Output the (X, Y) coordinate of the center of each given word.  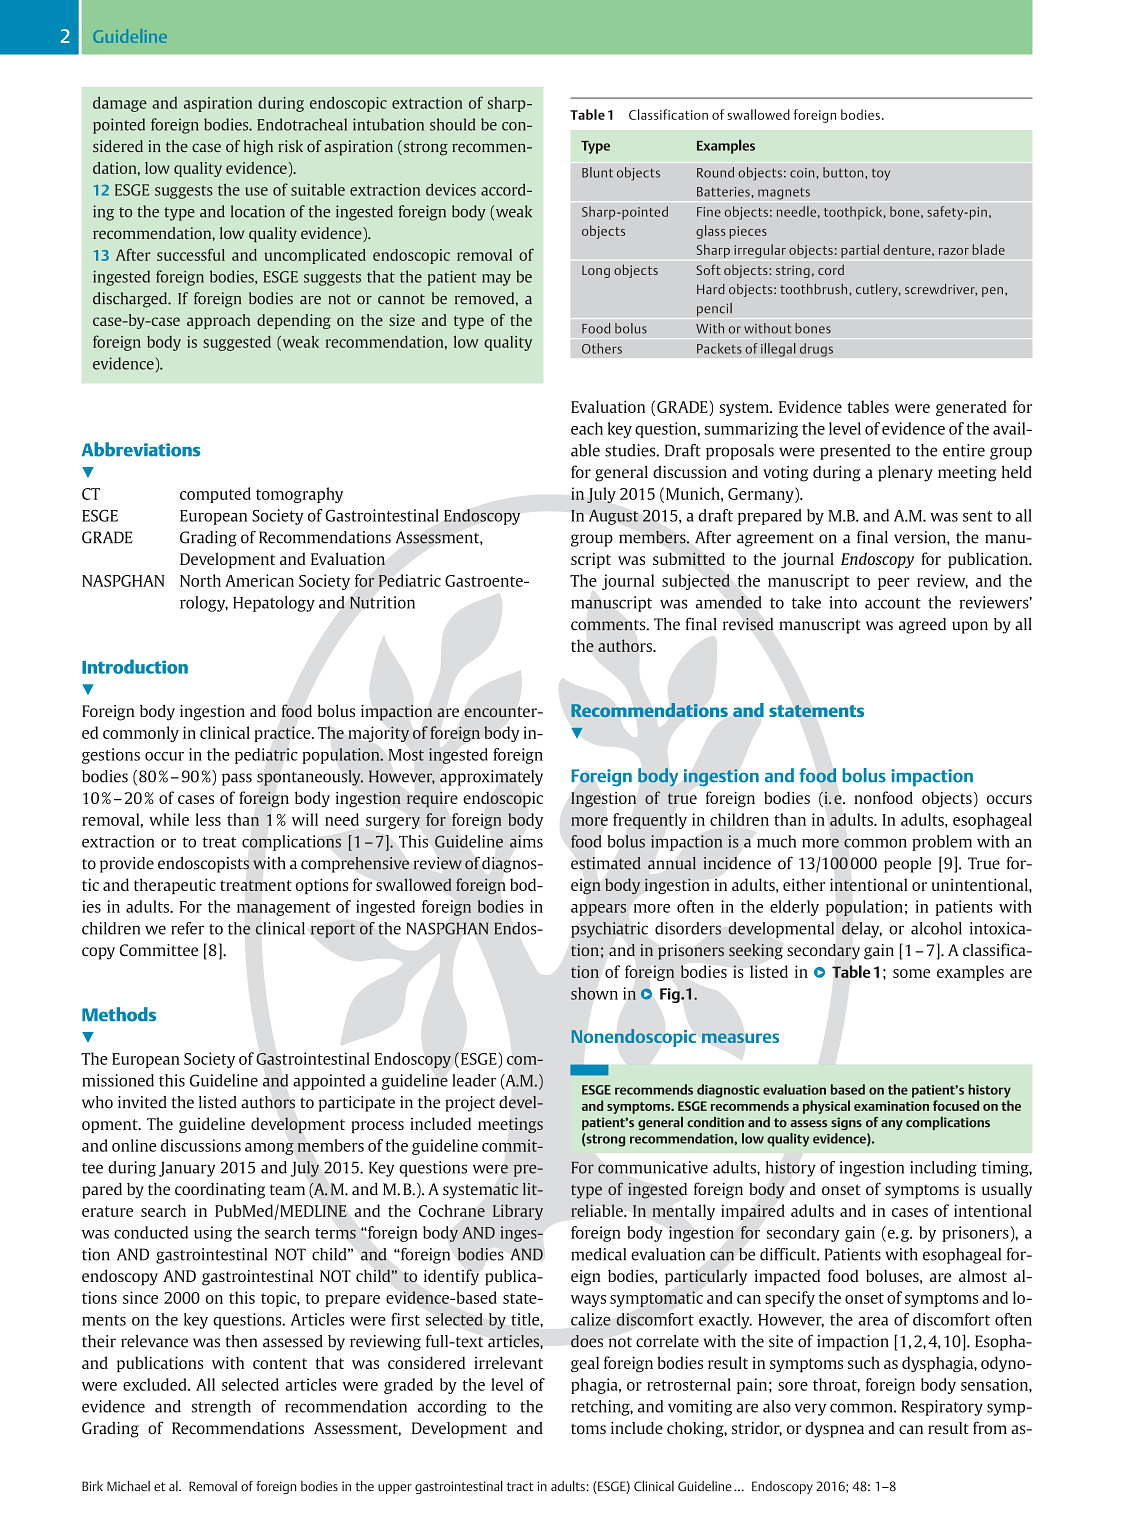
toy (881, 174)
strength (221, 1408)
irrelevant (508, 1362)
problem (942, 843)
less (208, 819)
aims (526, 841)
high (258, 148)
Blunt (597, 172)
